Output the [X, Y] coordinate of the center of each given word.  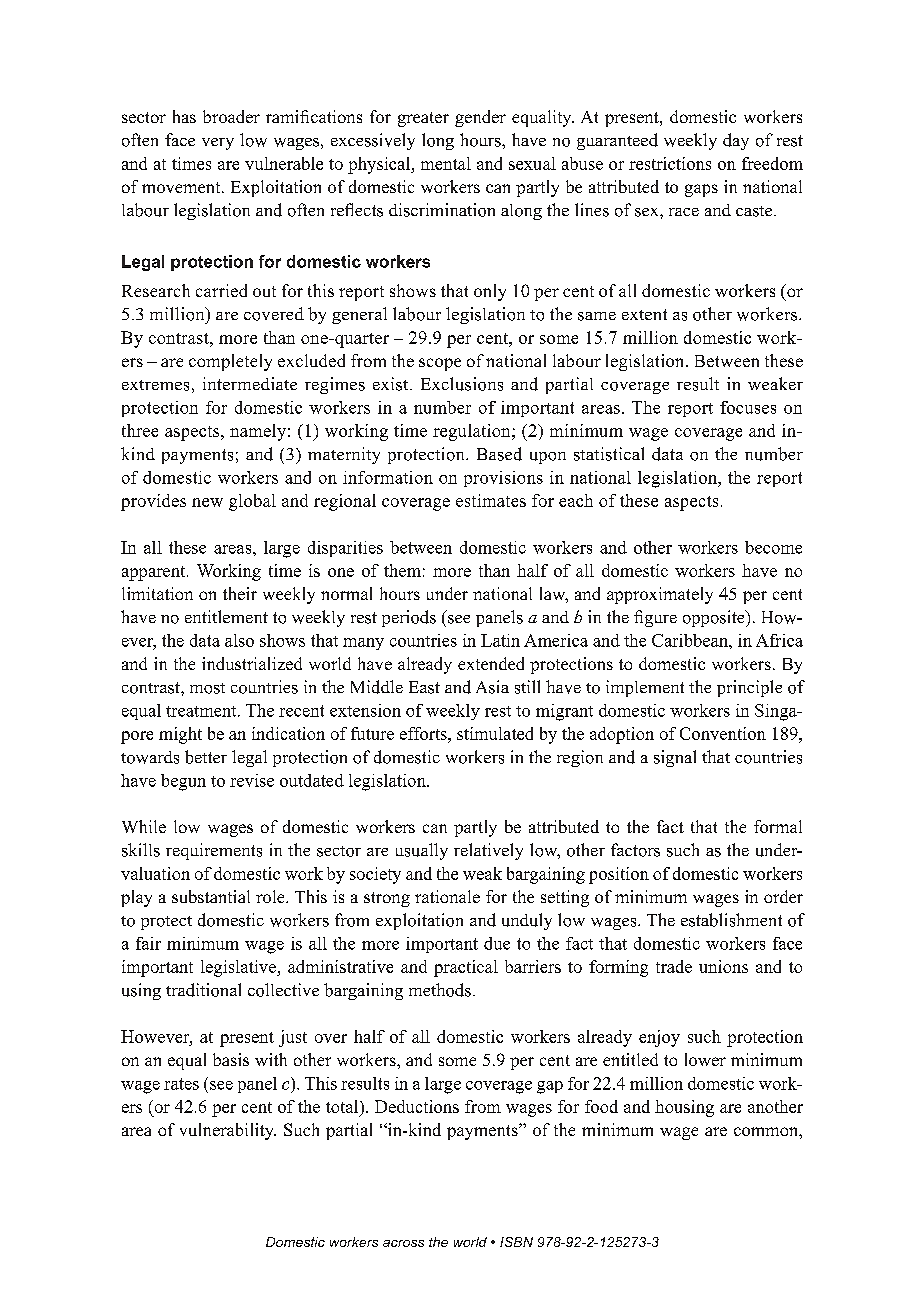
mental [446, 163]
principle [749, 688]
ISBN [516, 1242]
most [207, 688]
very [218, 144]
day [736, 141]
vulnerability [228, 1131]
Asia [492, 687]
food [601, 1106]
